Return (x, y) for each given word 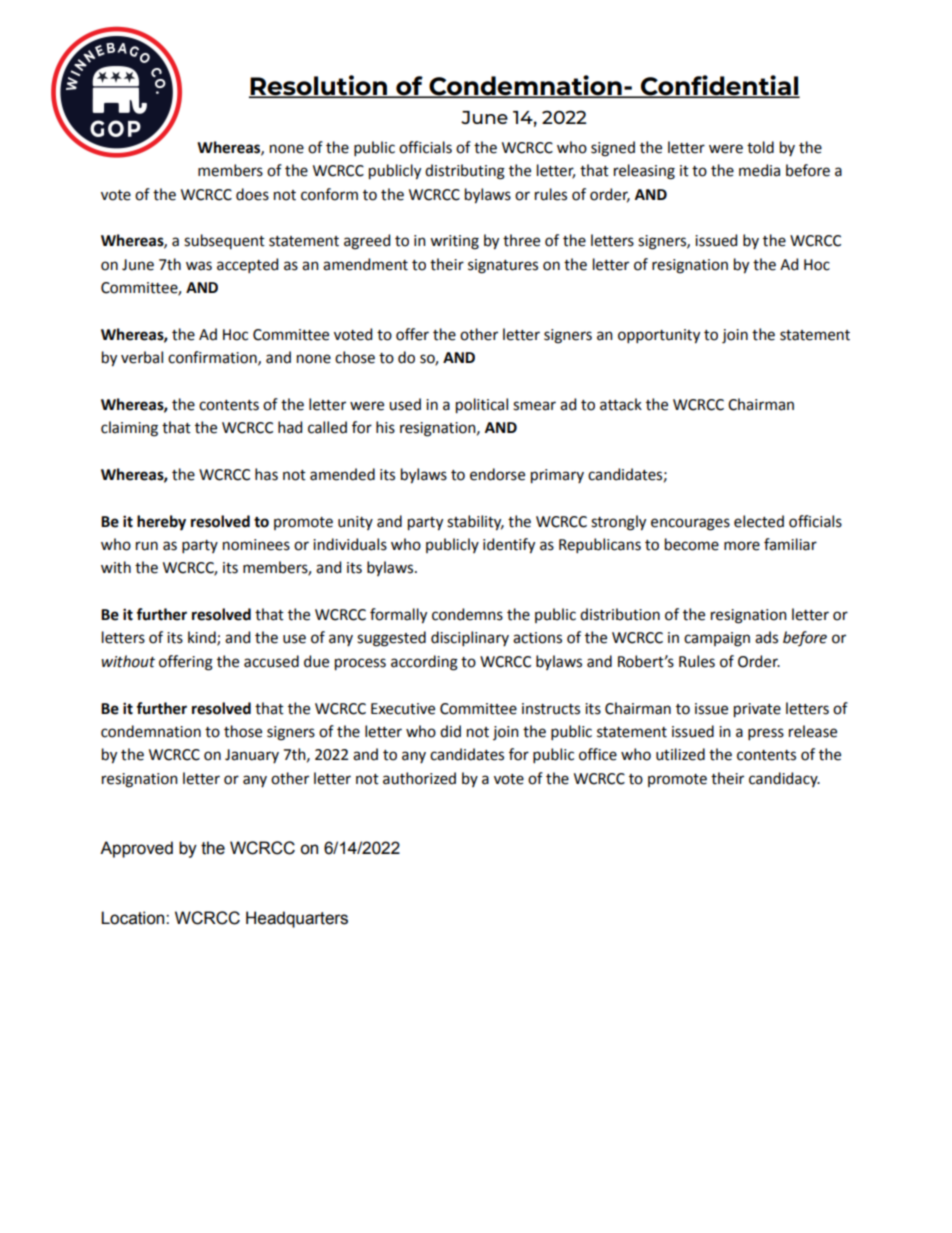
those (243, 731)
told (760, 147)
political (482, 406)
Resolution (319, 86)
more (742, 546)
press (766, 734)
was (199, 266)
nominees (256, 545)
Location (134, 918)
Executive (403, 709)
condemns (467, 614)
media (759, 170)
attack (621, 404)
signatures (503, 266)
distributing (465, 172)
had (290, 427)
